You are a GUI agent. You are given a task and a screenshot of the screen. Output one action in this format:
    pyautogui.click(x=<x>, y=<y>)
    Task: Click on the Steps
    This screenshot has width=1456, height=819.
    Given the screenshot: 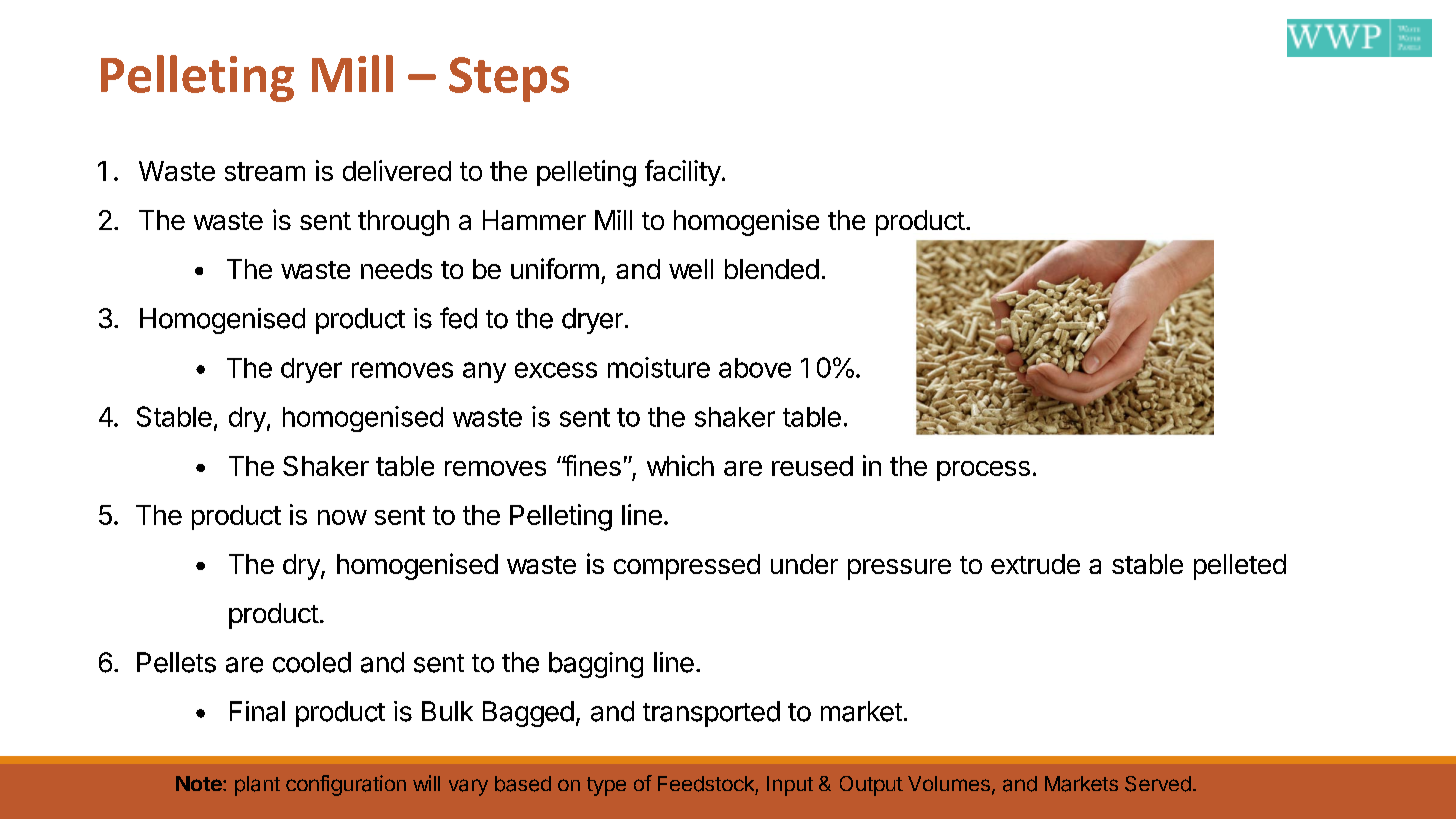 What is the action you would take?
    pyautogui.click(x=509, y=79)
